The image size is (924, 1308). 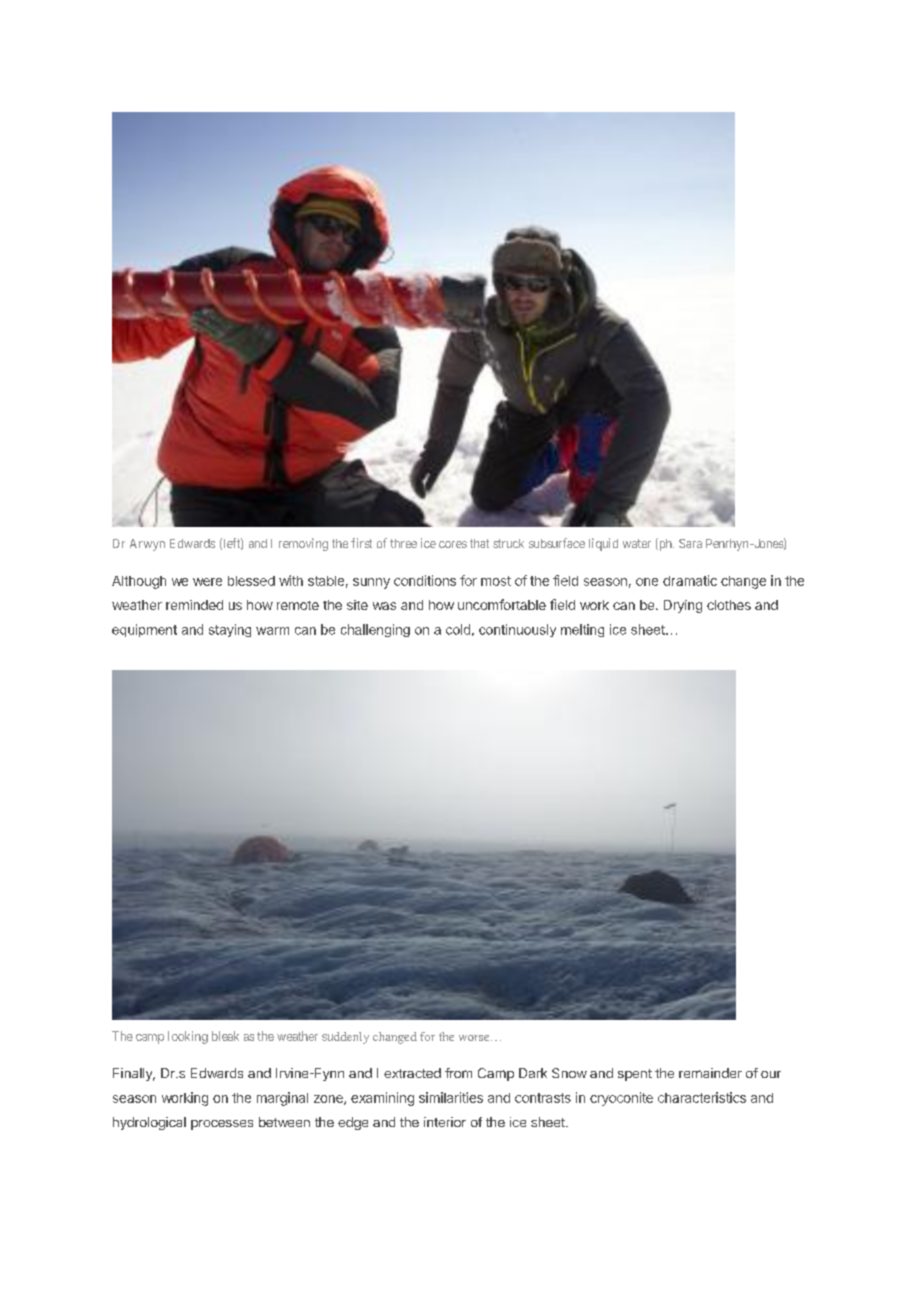 I want to click on characteristics, so click(x=702, y=1097).
